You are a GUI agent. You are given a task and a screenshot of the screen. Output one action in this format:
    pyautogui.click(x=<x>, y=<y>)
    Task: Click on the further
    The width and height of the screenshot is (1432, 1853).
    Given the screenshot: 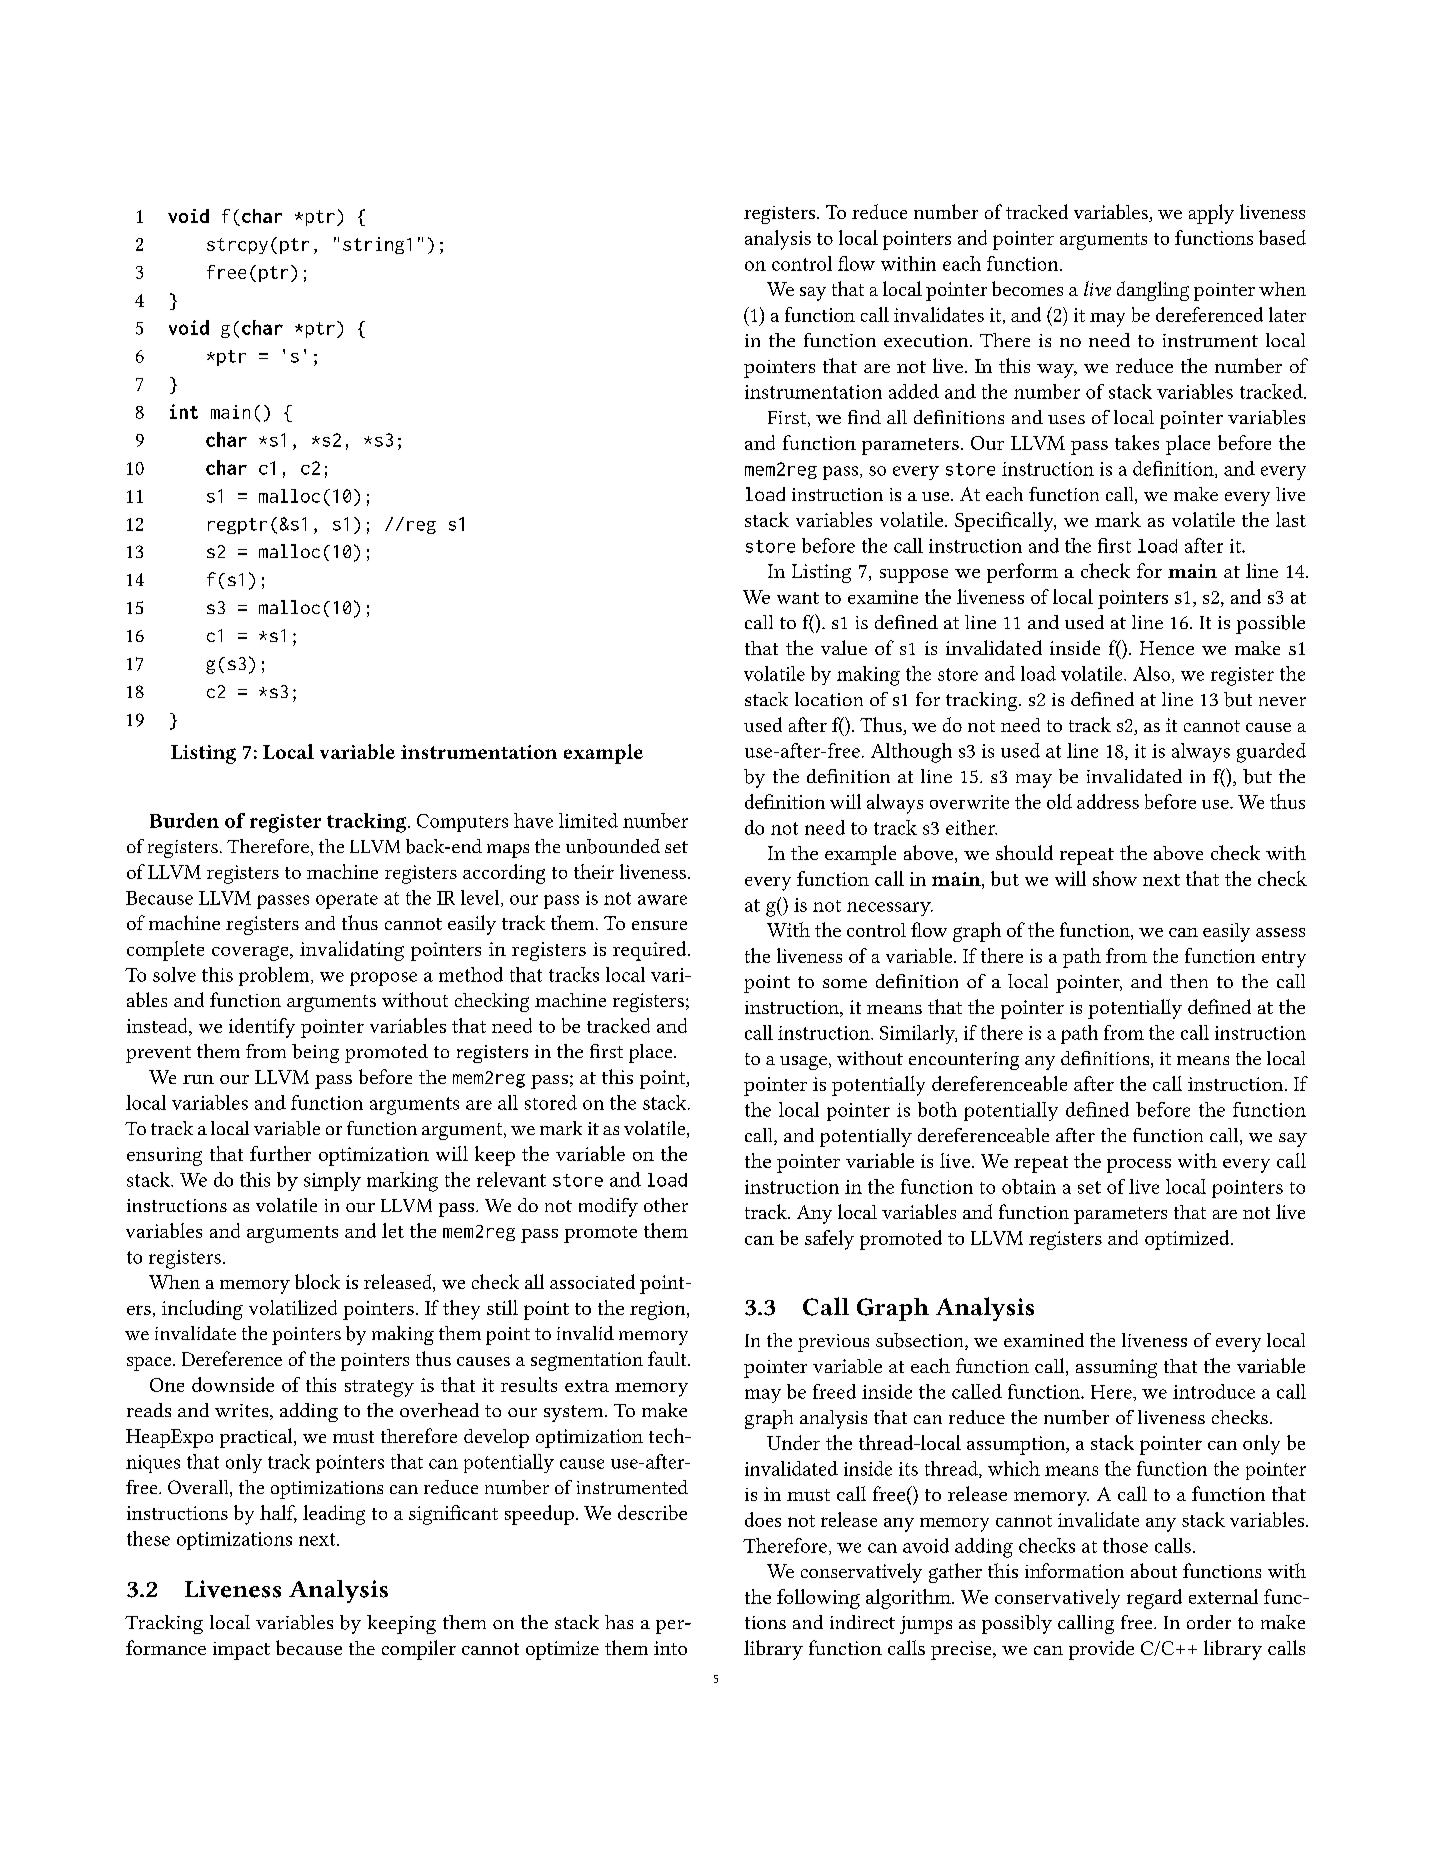 What is the action you would take?
    pyautogui.click(x=280, y=1153)
